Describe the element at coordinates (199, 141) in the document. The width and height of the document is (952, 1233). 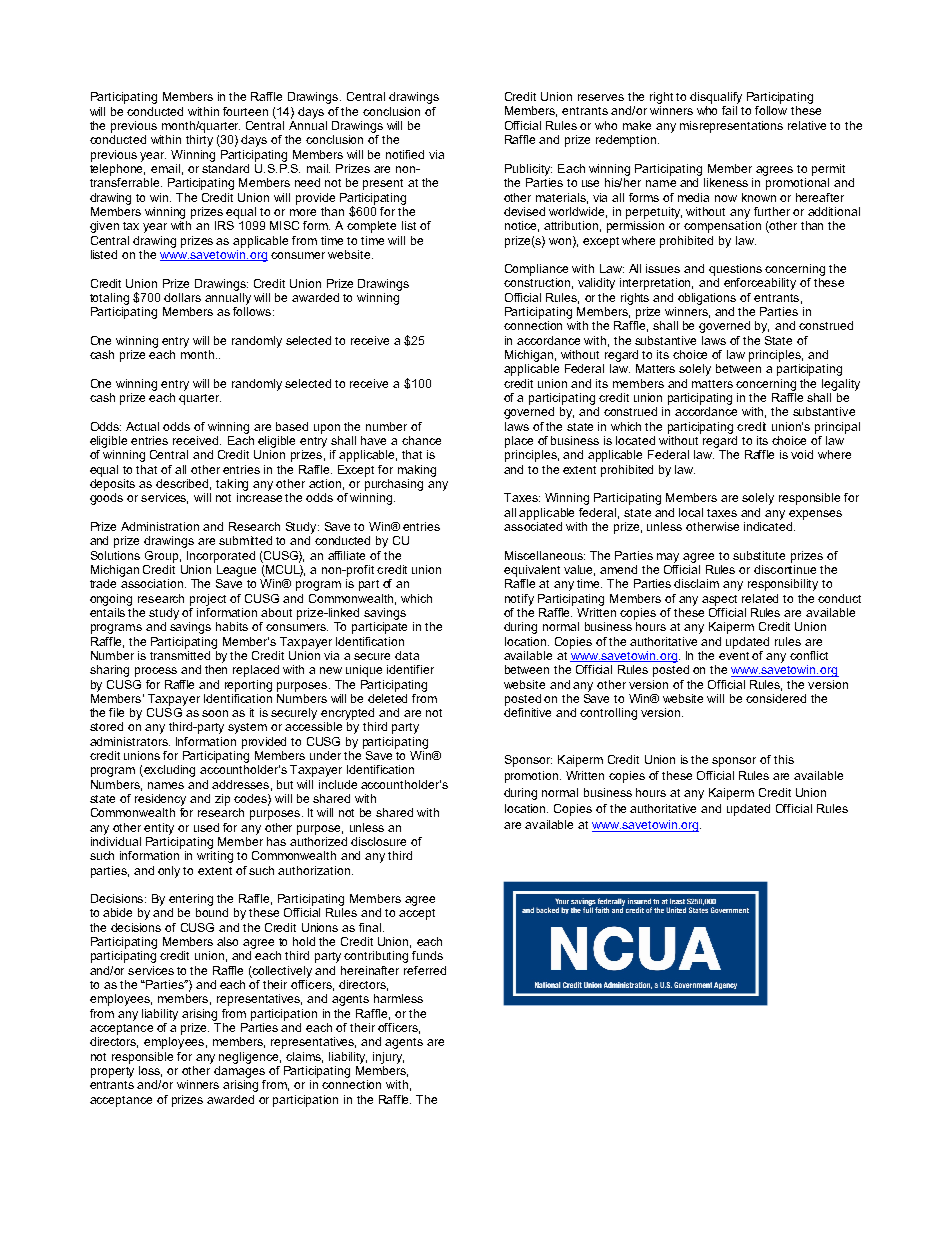
I see `thirty` at that location.
